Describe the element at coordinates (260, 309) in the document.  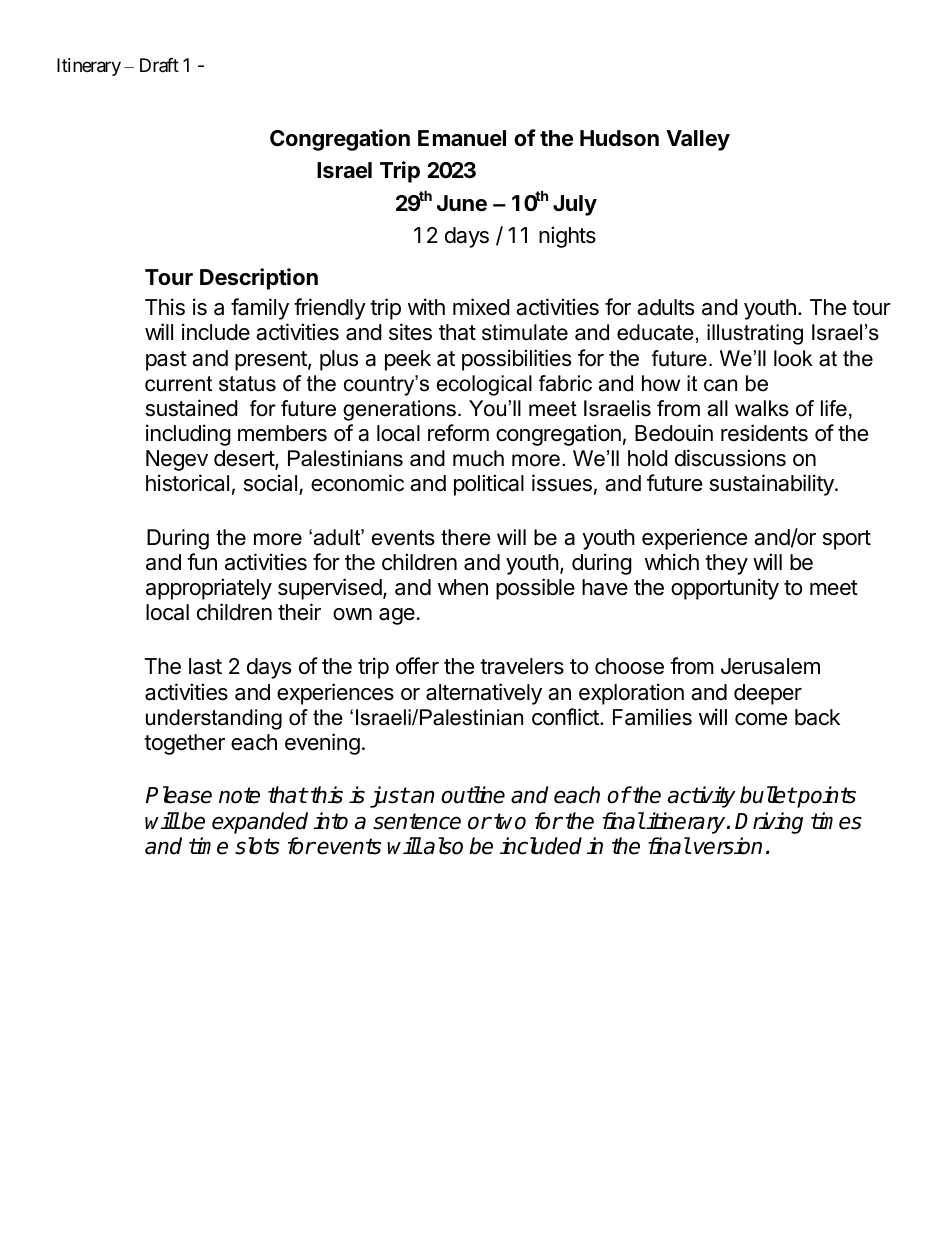
I see `family` at that location.
